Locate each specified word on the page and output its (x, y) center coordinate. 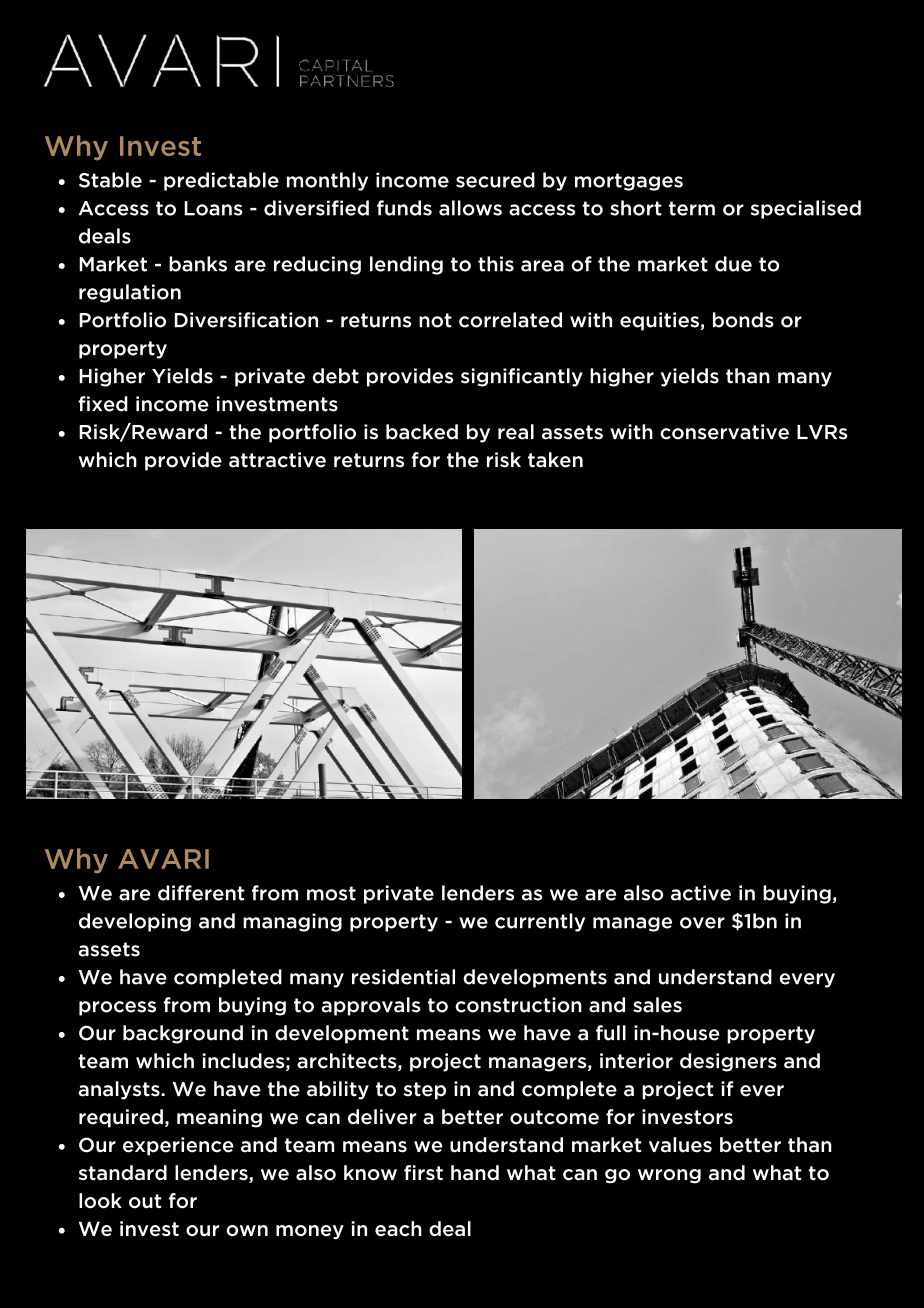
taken (555, 460)
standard (123, 1173)
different (201, 893)
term (692, 208)
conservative (724, 432)
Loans (213, 208)
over (702, 923)
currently (540, 922)
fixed (103, 404)
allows (470, 208)
